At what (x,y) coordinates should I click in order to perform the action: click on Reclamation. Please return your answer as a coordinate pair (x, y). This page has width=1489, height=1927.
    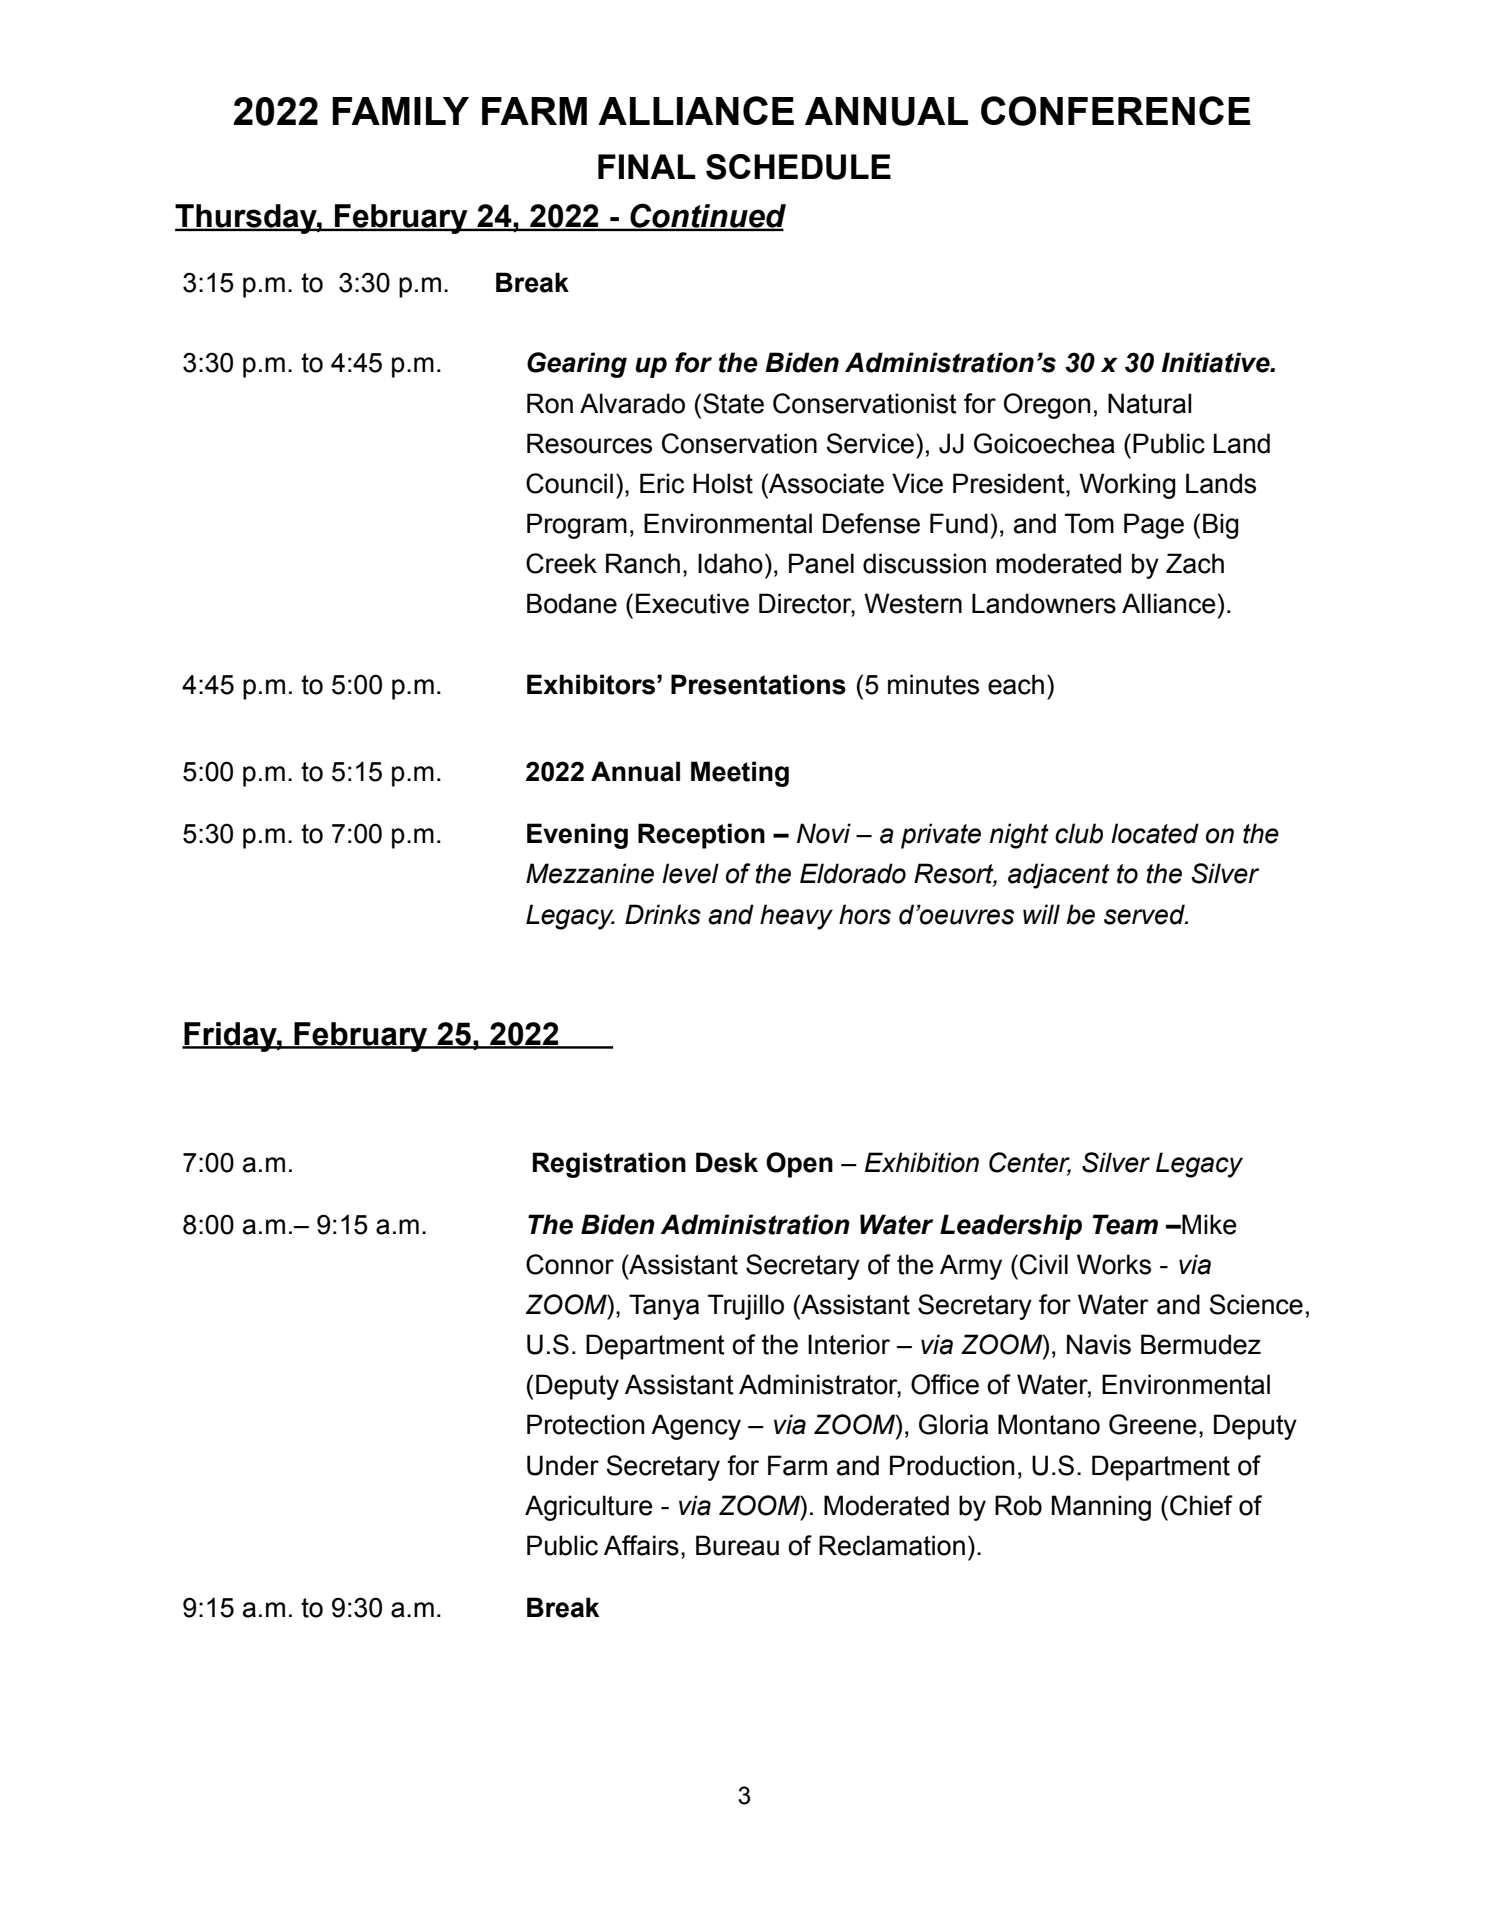
    Looking at the image, I should click on (892, 1545).
